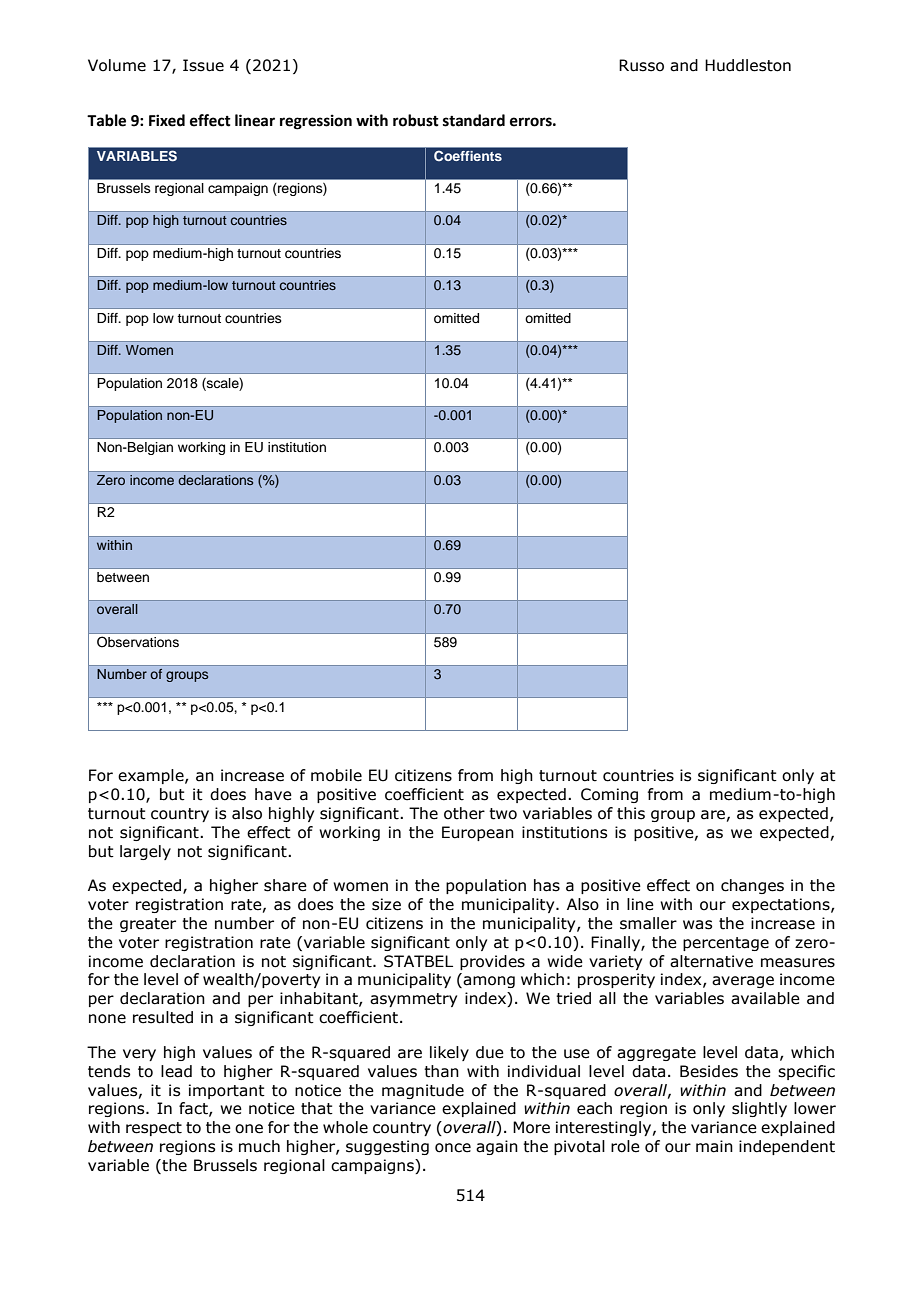 This screenshot has height=1309, width=924. What do you see at coordinates (167, 120) in the screenshot?
I see `Fixed` at bounding box center [167, 120].
